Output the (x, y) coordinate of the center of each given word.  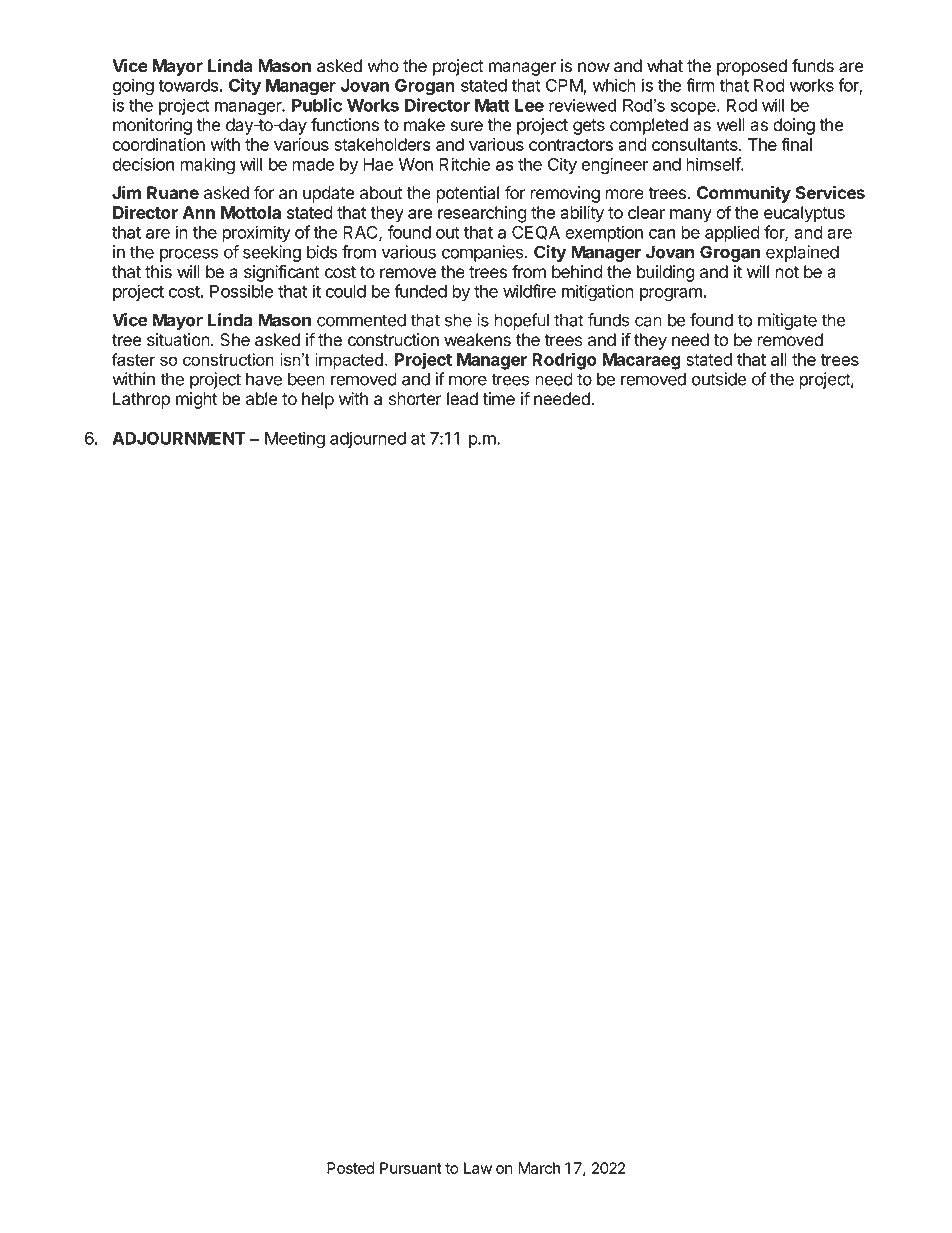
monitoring (152, 126)
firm (700, 85)
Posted (350, 1168)
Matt (492, 105)
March (539, 1168)
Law (478, 1168)
